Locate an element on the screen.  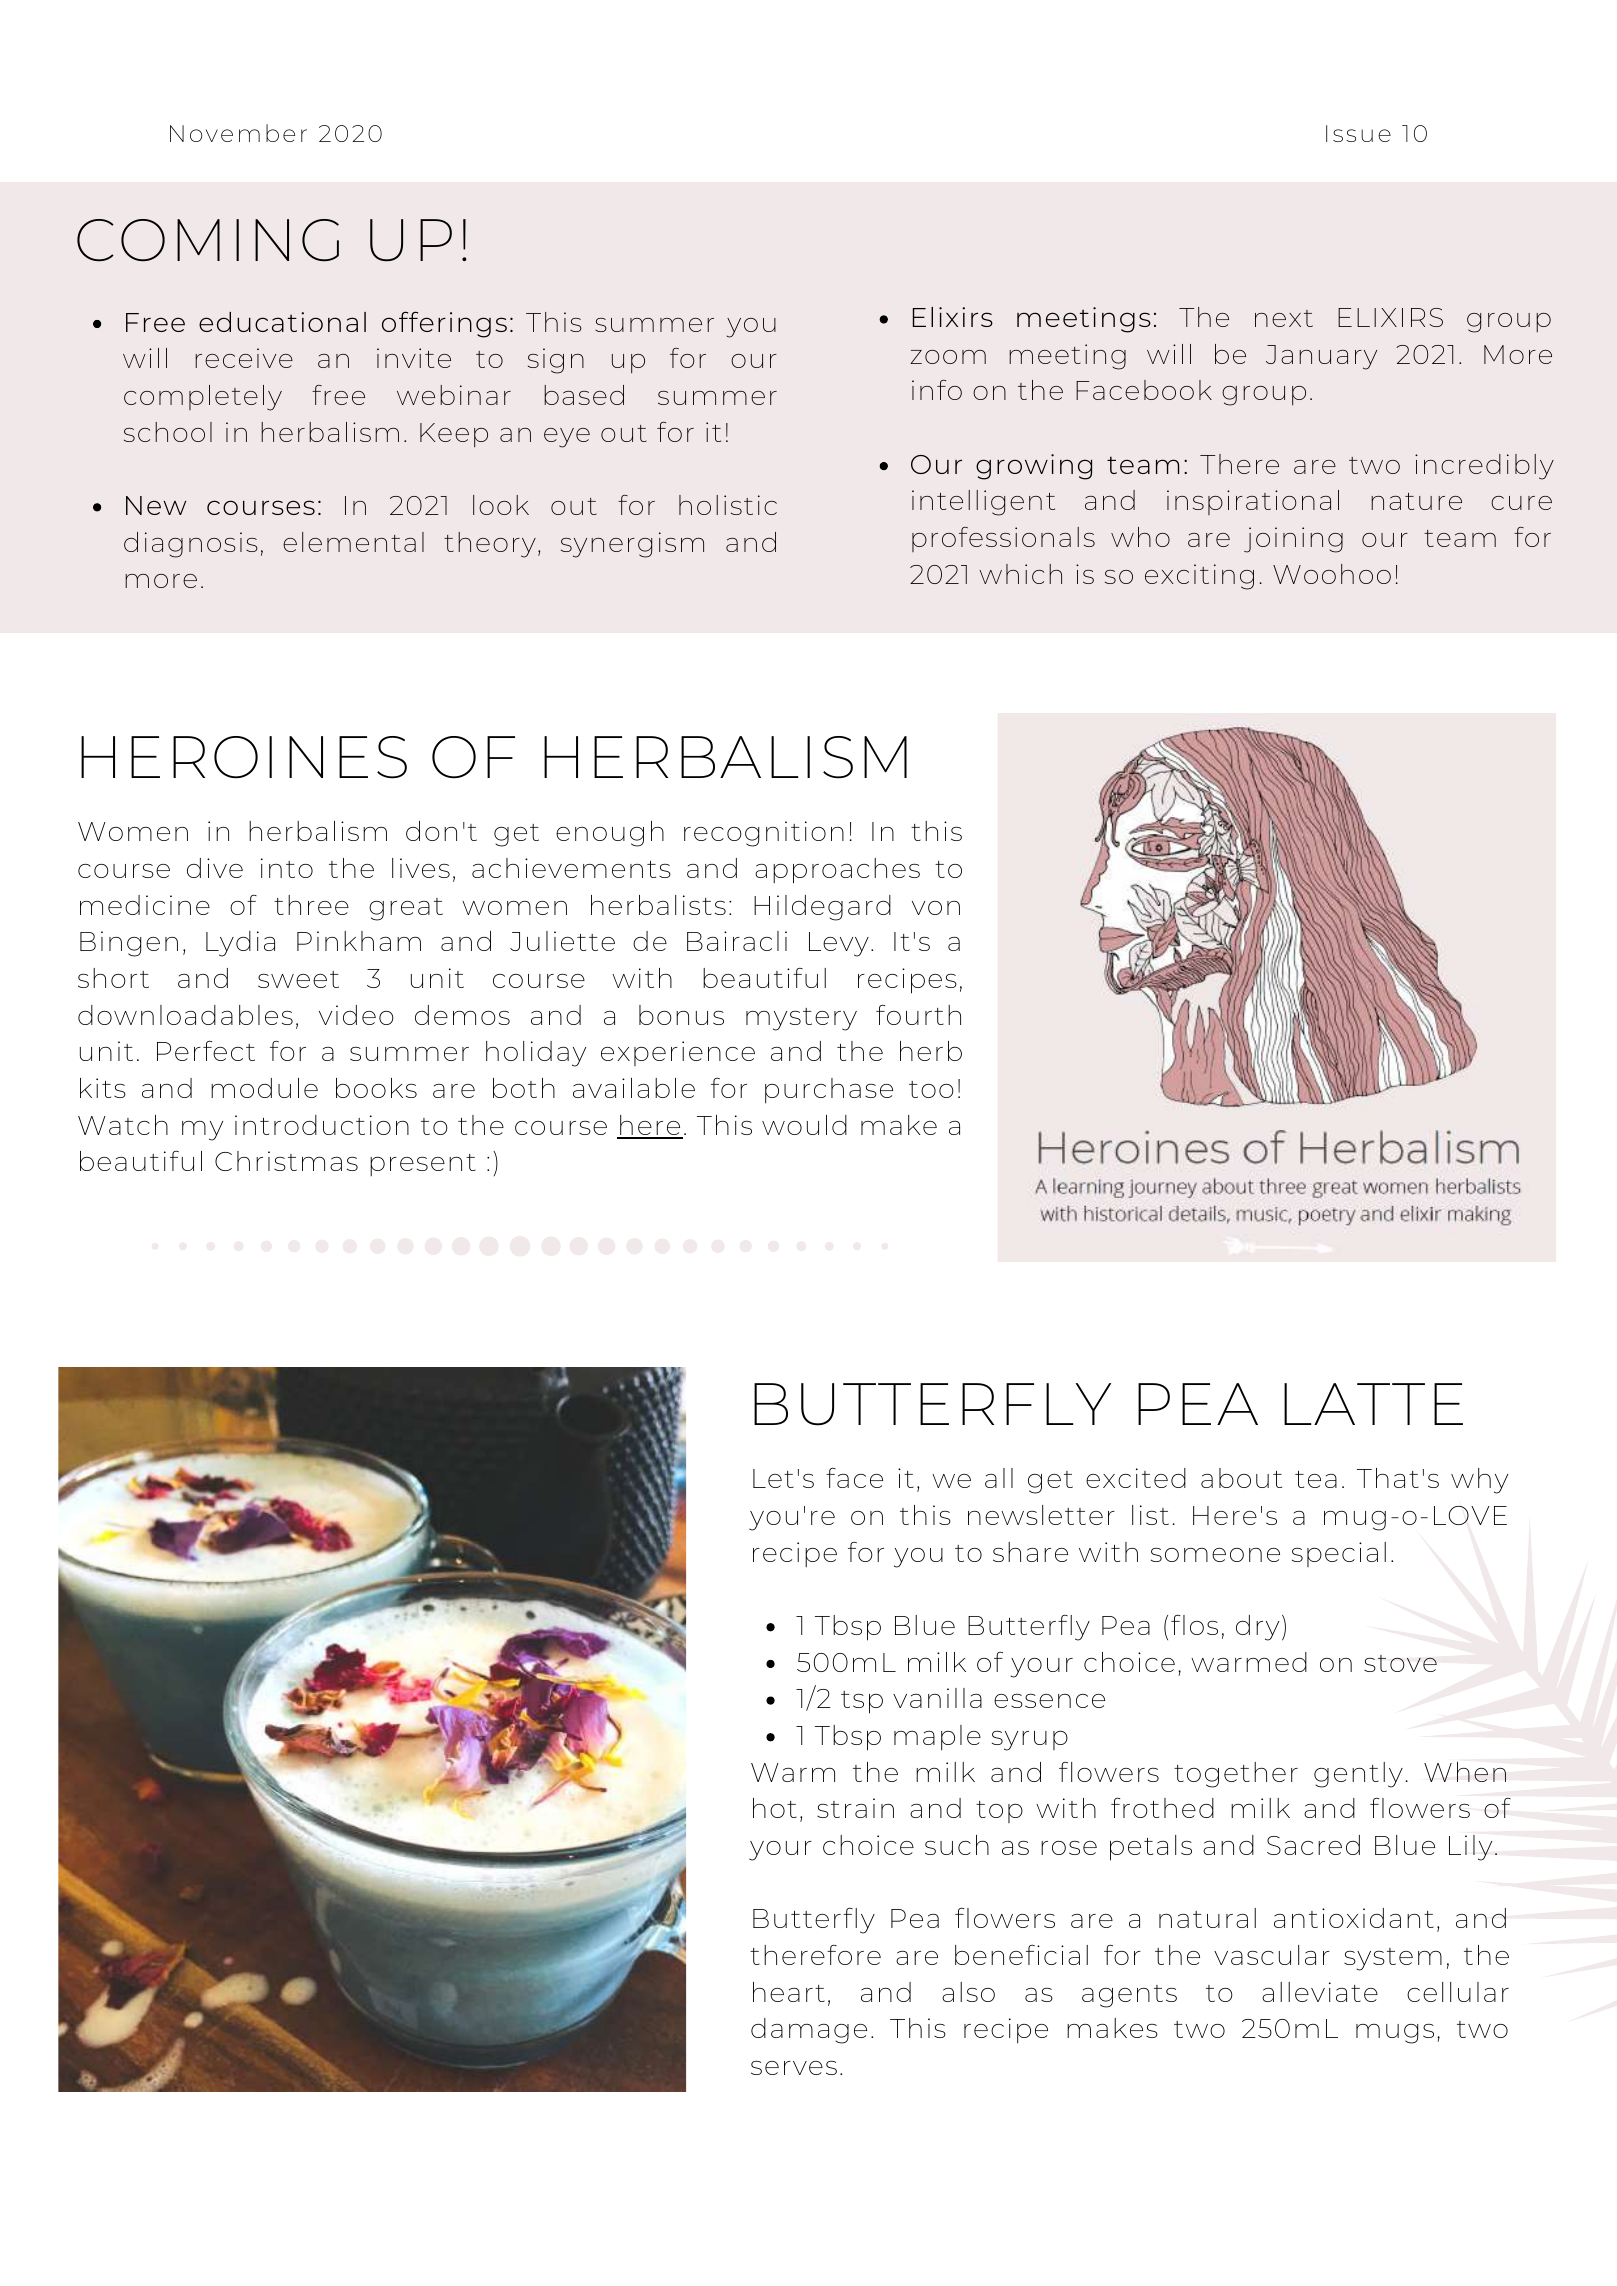
HEROINES is located at coordinates (244, 757).
